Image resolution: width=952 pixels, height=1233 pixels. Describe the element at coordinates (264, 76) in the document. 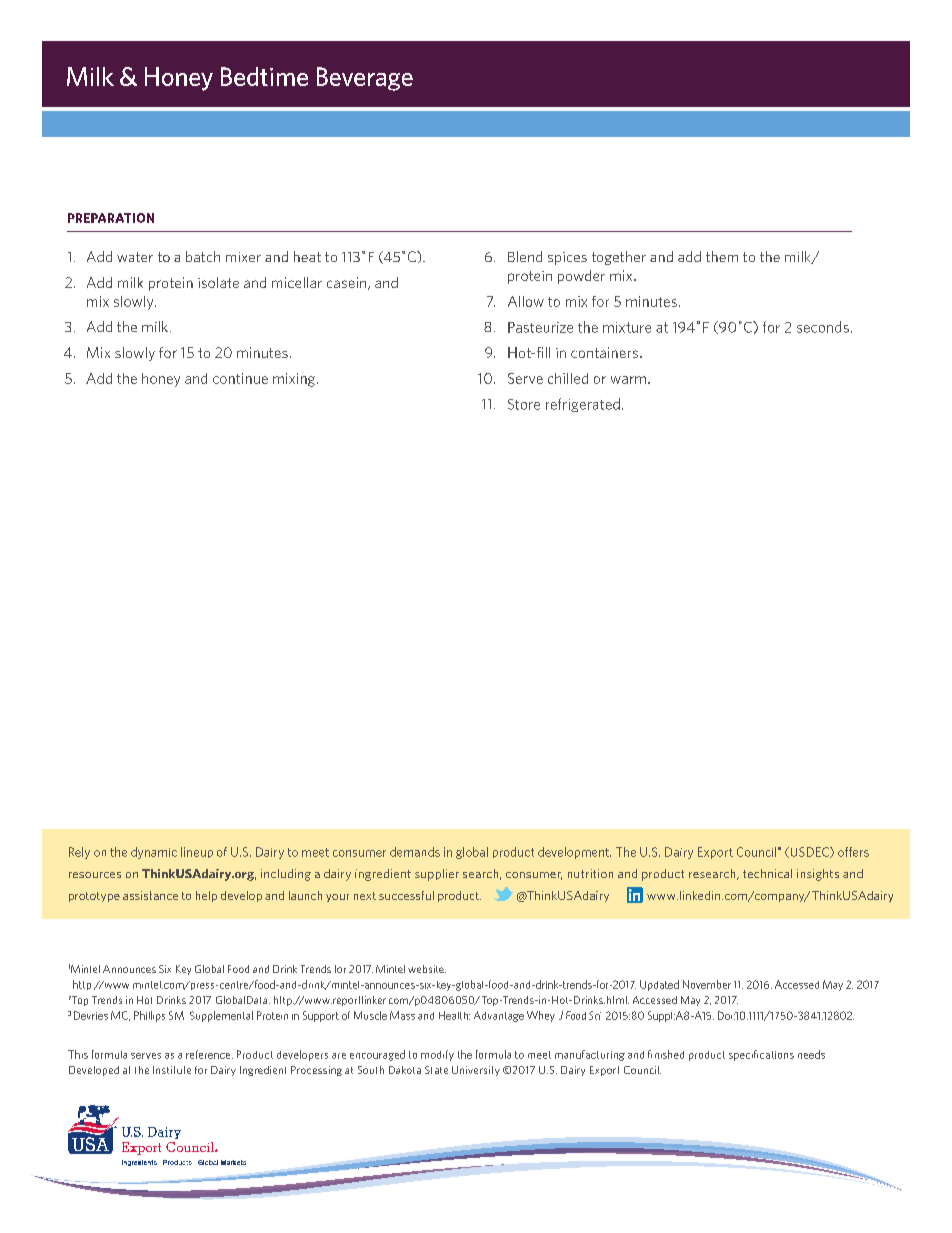

I see `Bedtime` at that location.
